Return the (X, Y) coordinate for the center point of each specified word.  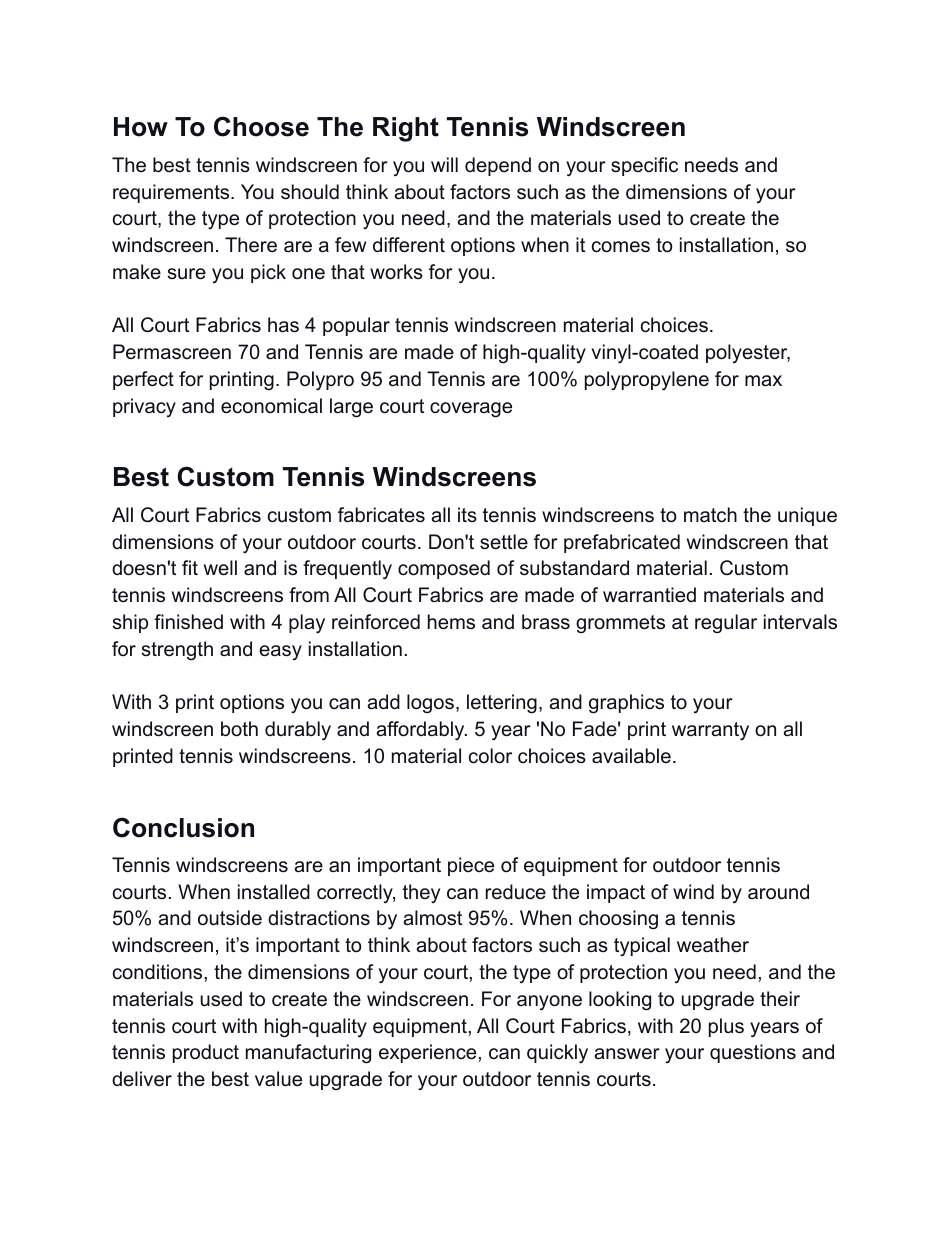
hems (451, 622)
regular (726, 624)
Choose (261, 126)
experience (429, 1053)
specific (644, 166)
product (206, 1053)
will (444, 164)
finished (188, 622)
